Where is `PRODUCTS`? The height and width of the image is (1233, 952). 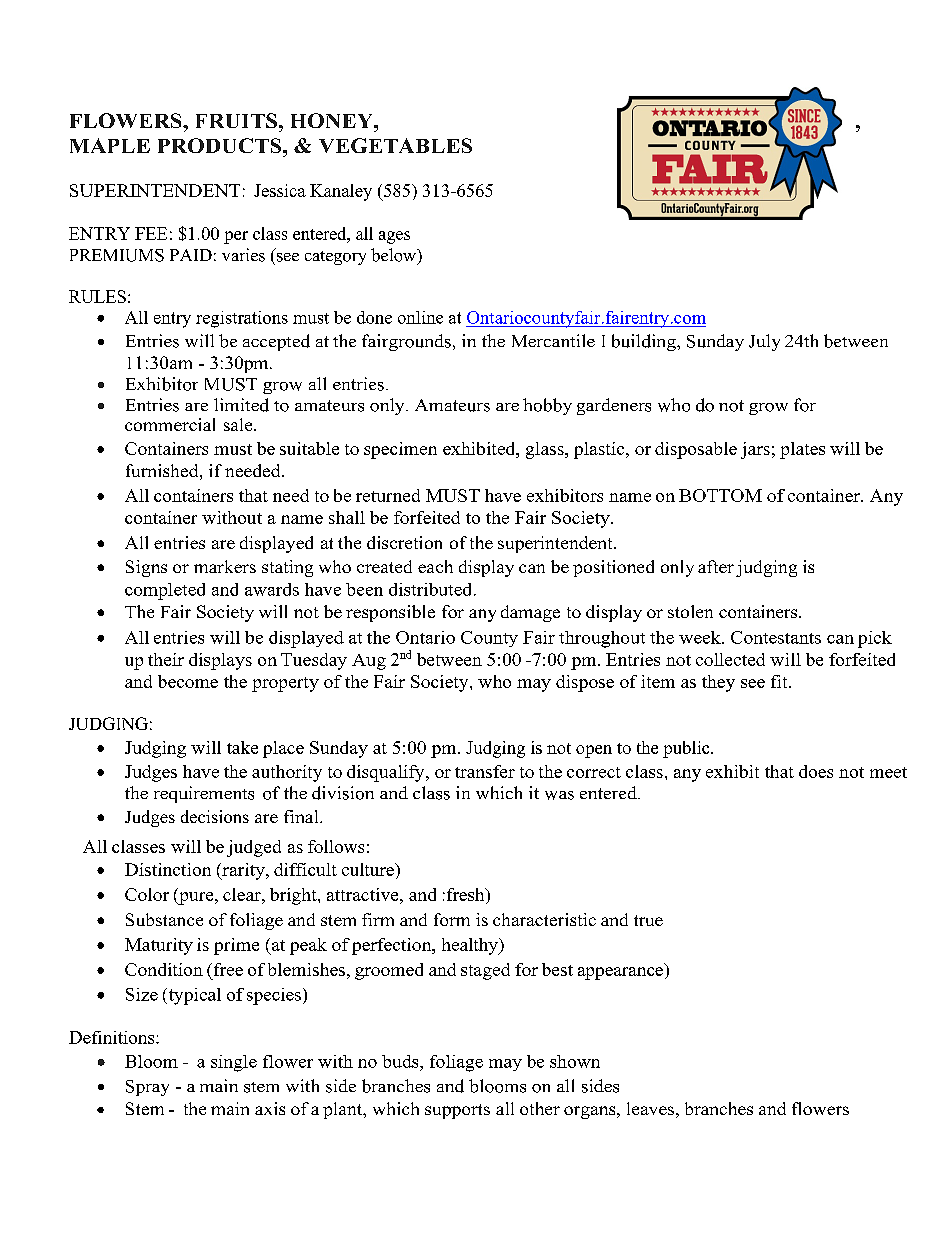
PRODUCTS is located at coordinates (221, 145).
